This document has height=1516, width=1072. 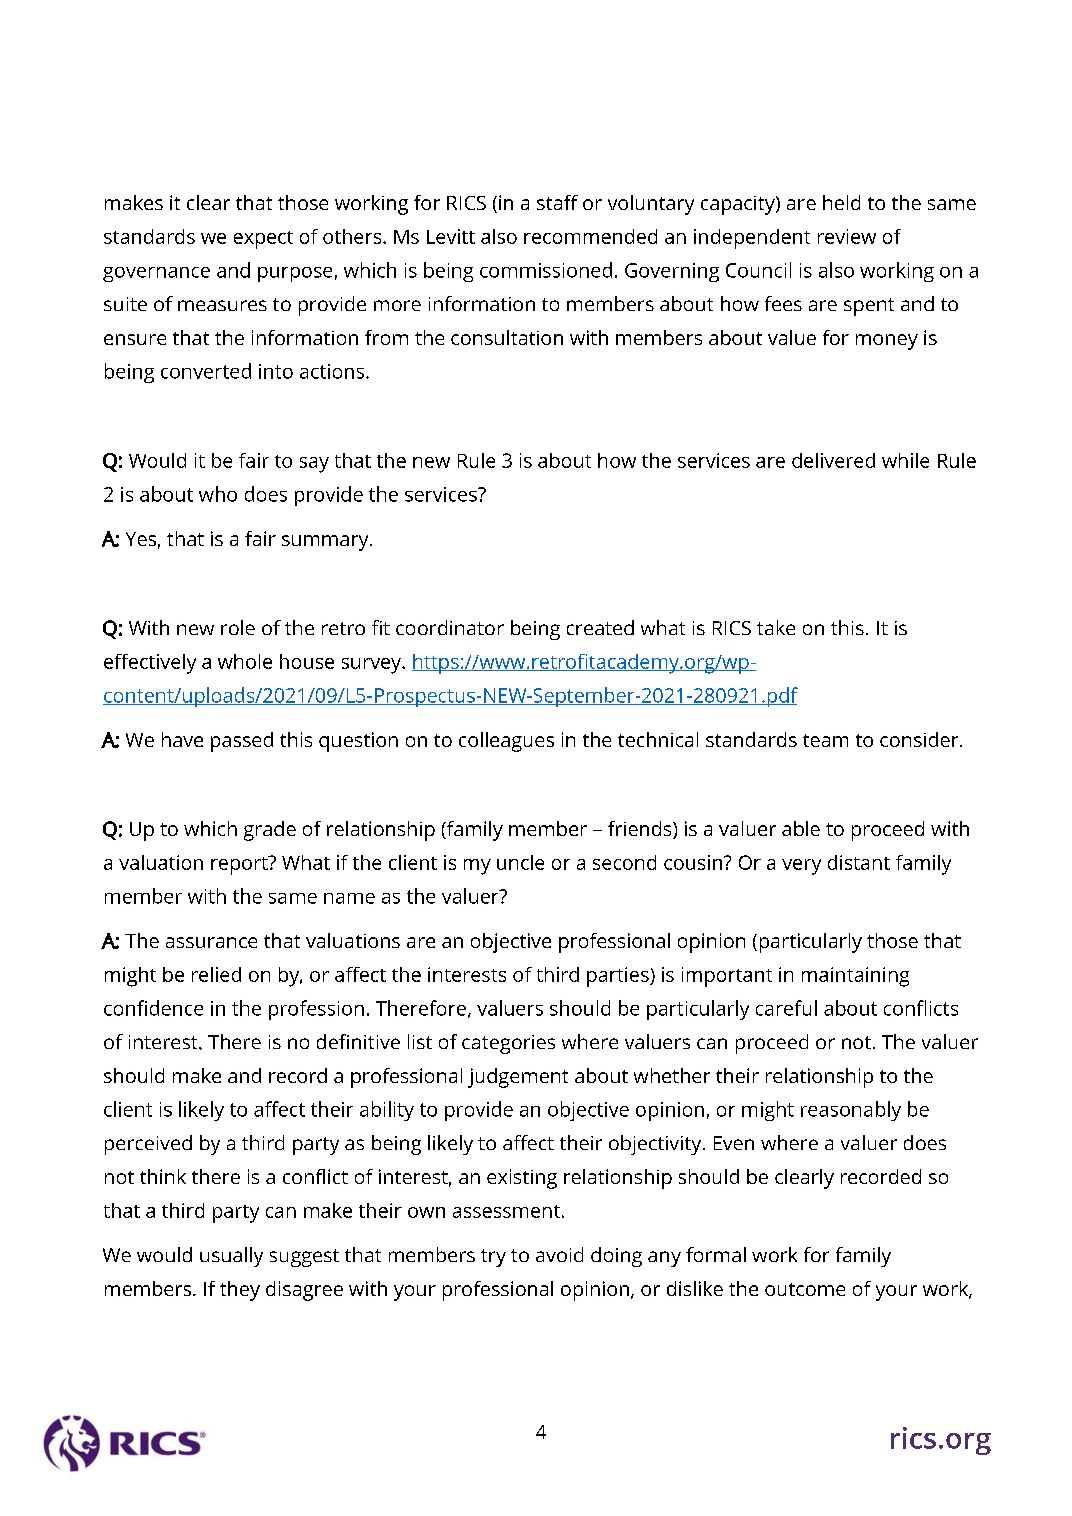 What do you see at coordinates (506, 742) in the document?
I see `colleagues` at bounding box center [506, 742].
